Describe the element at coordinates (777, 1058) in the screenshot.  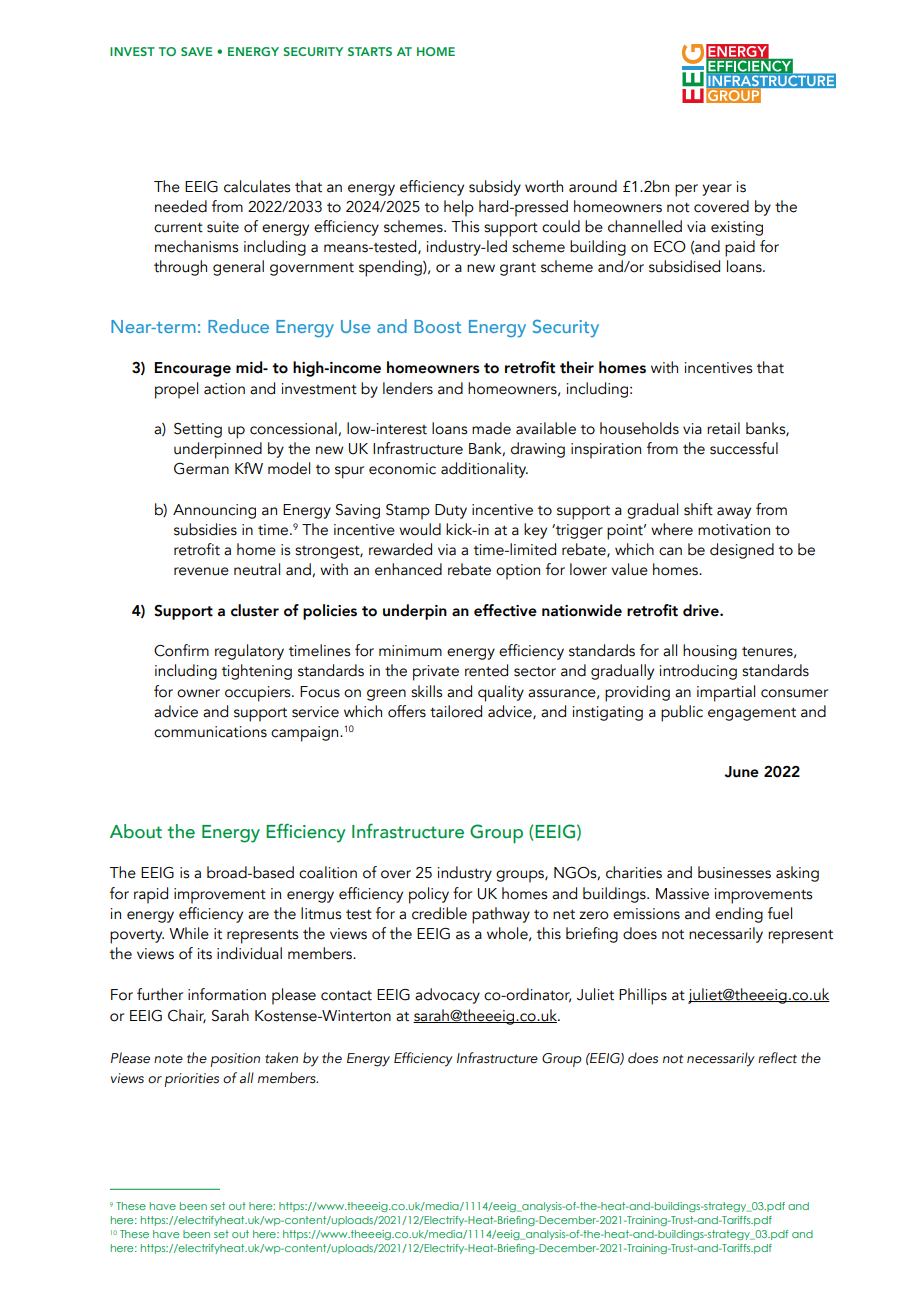
I see `reflect` at that location.
